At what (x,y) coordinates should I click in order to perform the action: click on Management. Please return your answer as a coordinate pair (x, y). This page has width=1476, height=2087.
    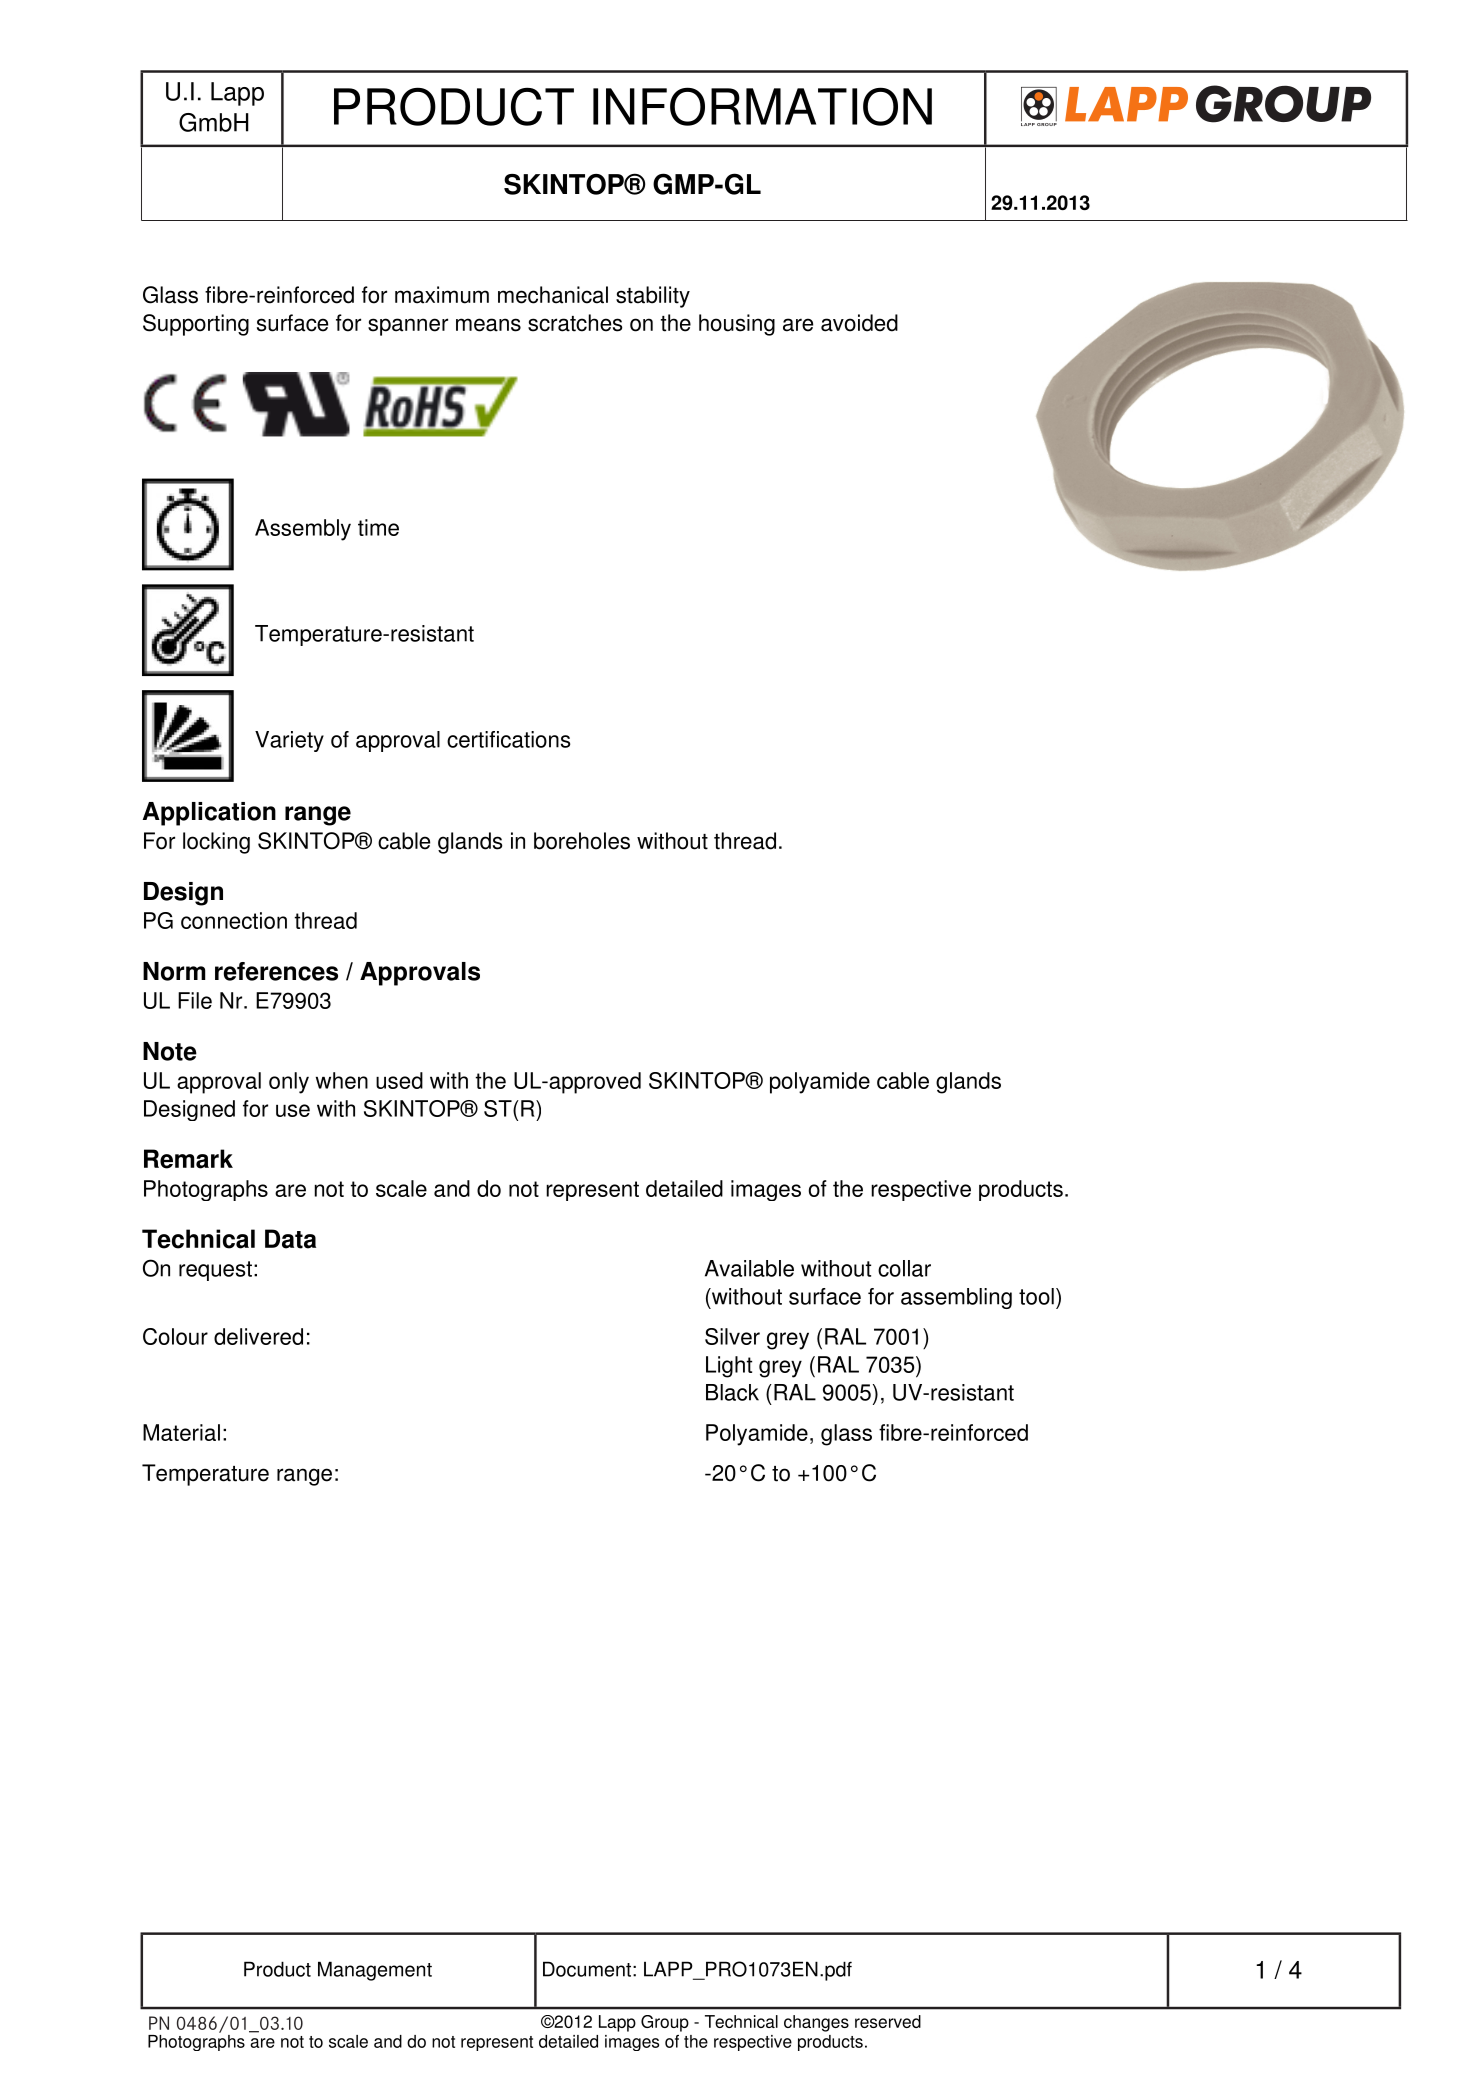
    Looking at the image, I should click on (375, 1971).
